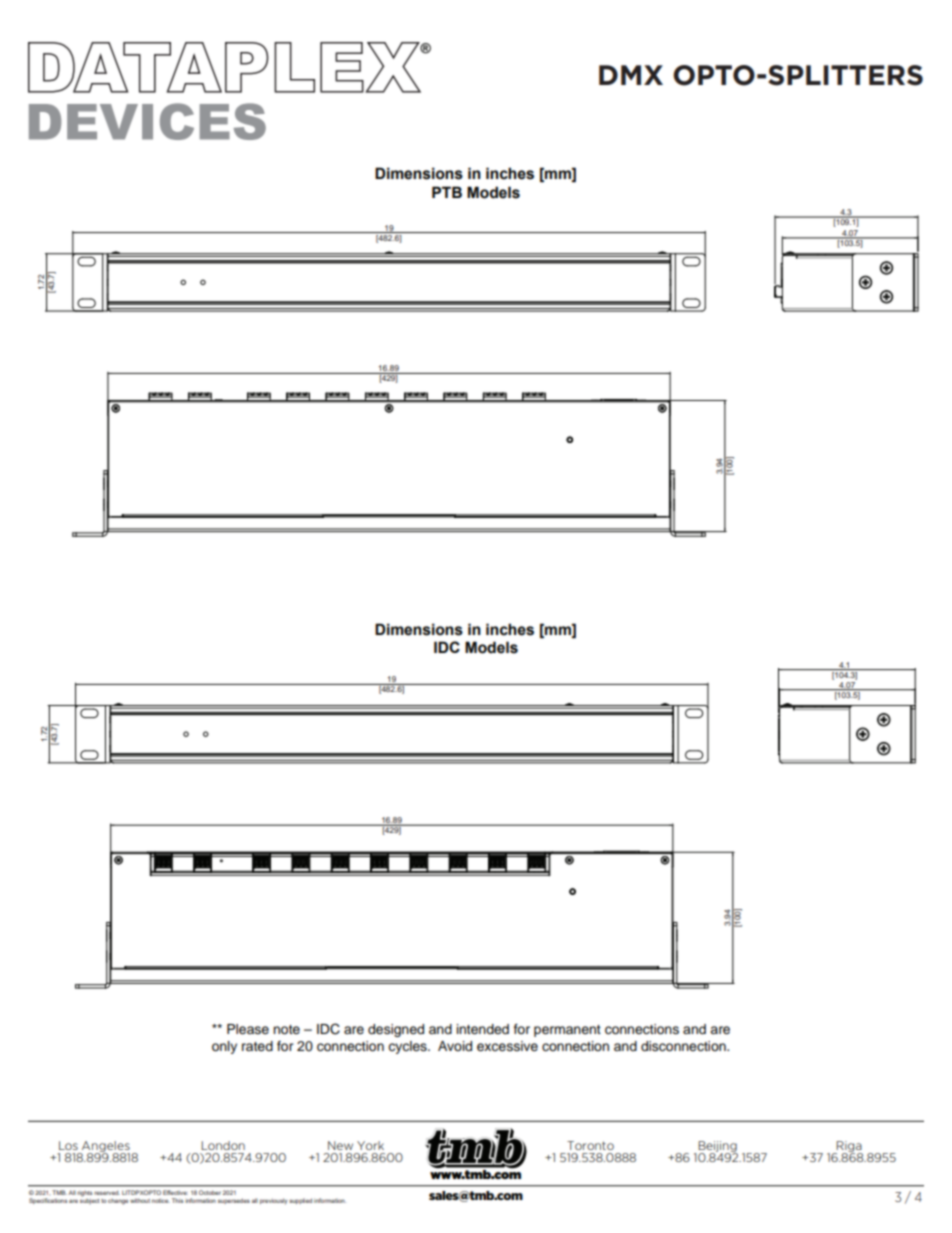 The width and height of the page is (952, 1233). What do you see at coordinates (140, 1200) in the page?
I see `without` at bounding box center [140, 1200].
